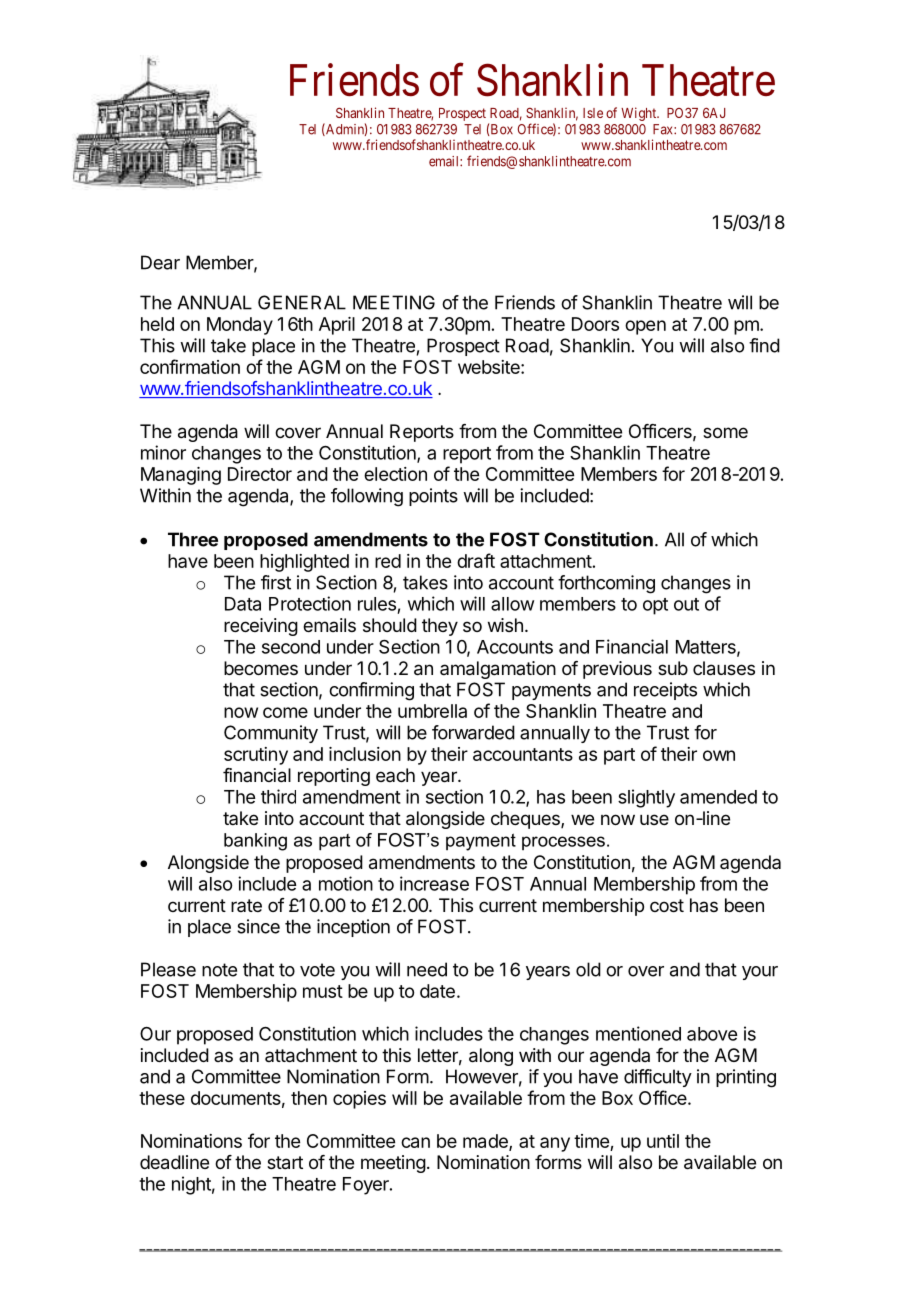 This document has width=924, height=1307. What do you see at coordinates (593, 113) in the document?
I see `Isle` at bounding box center [593, 113].
